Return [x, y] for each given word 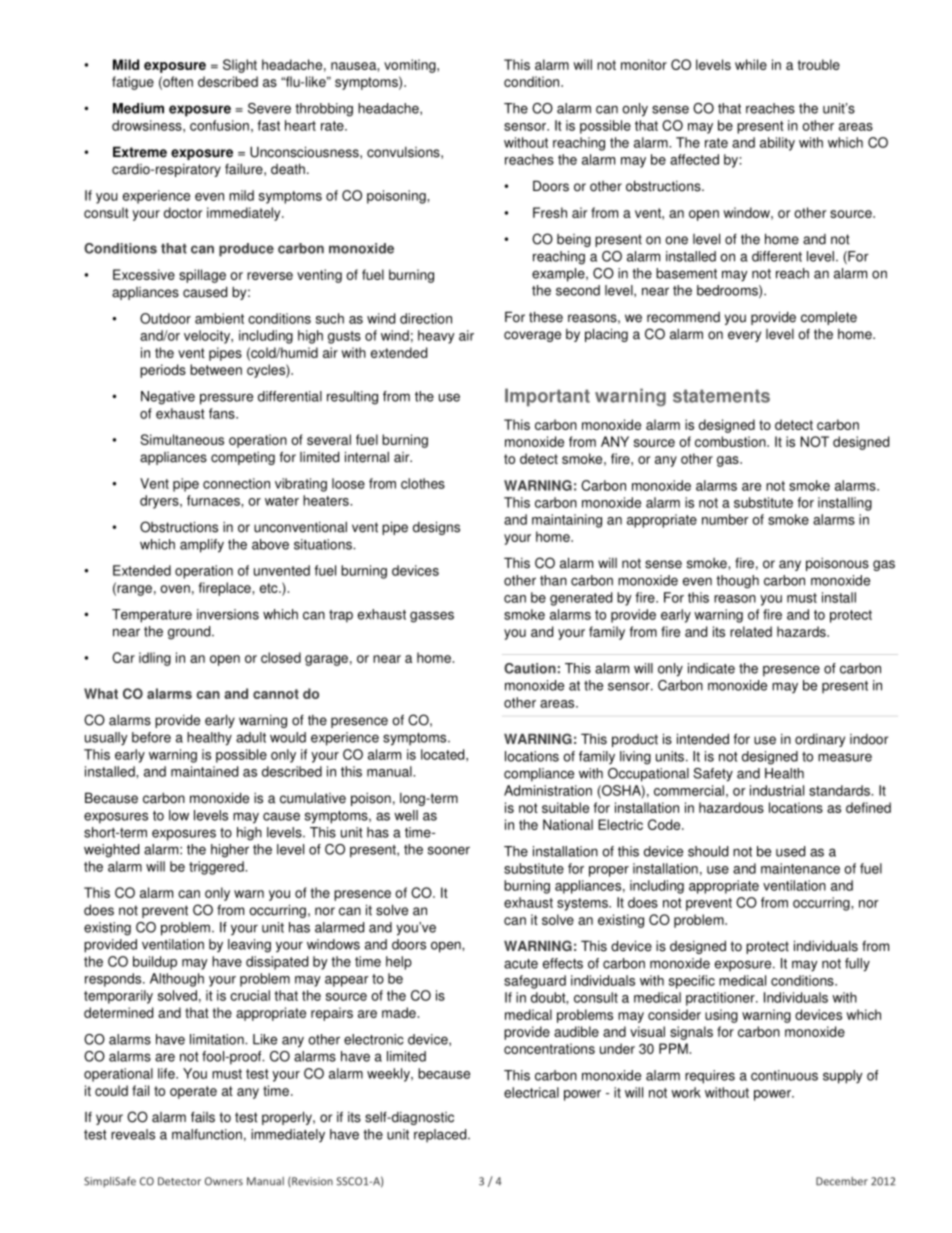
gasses [432, 617]
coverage [532, 336]
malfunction [207, 1134]
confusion [219, 125]
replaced [441, 1136]
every [744, 336]
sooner [449, 850]
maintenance [800, 868]
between [216, 369]
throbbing [324, 110]
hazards [802, 631]
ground [190, 633]
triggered [217, 868]
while [751, 64]
